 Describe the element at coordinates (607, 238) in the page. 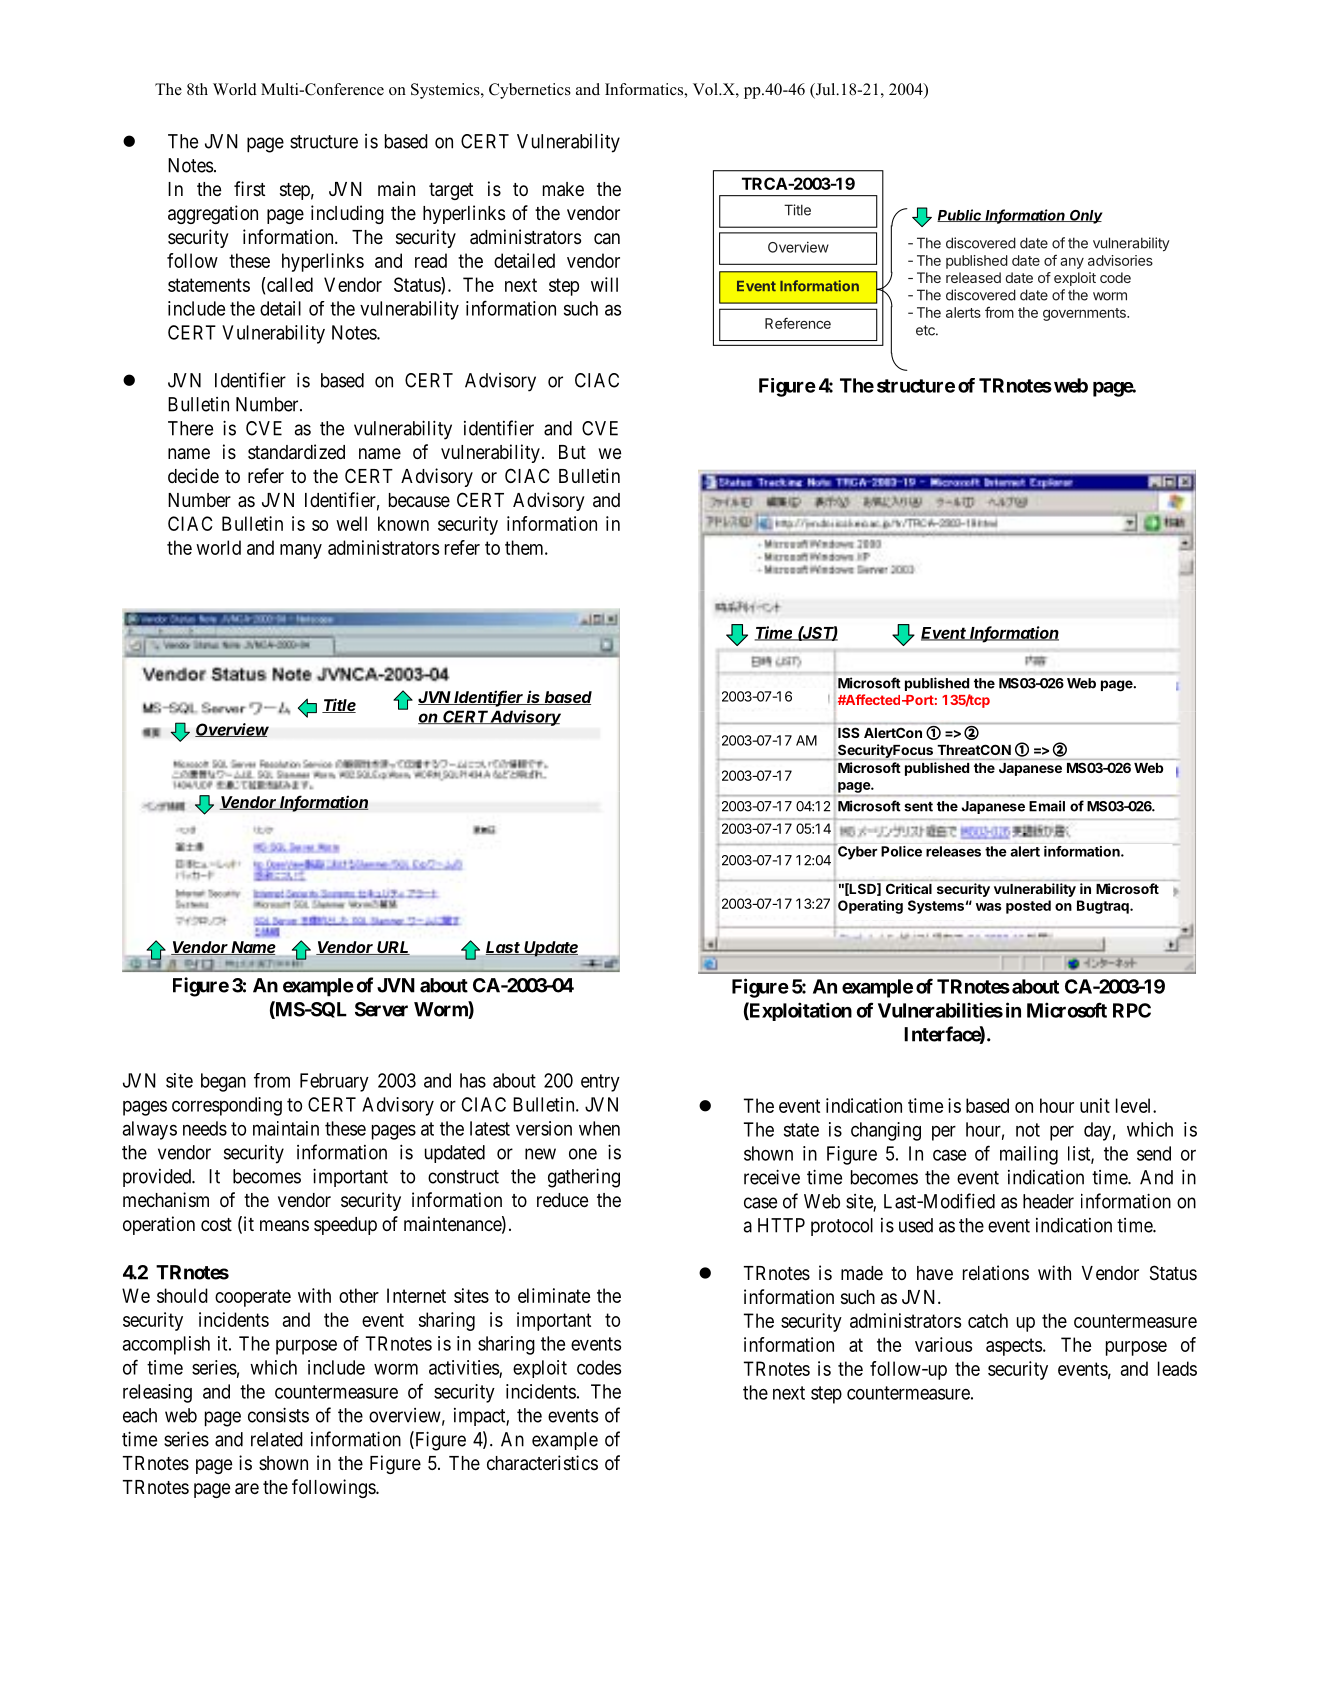

I see `can` at that location.
